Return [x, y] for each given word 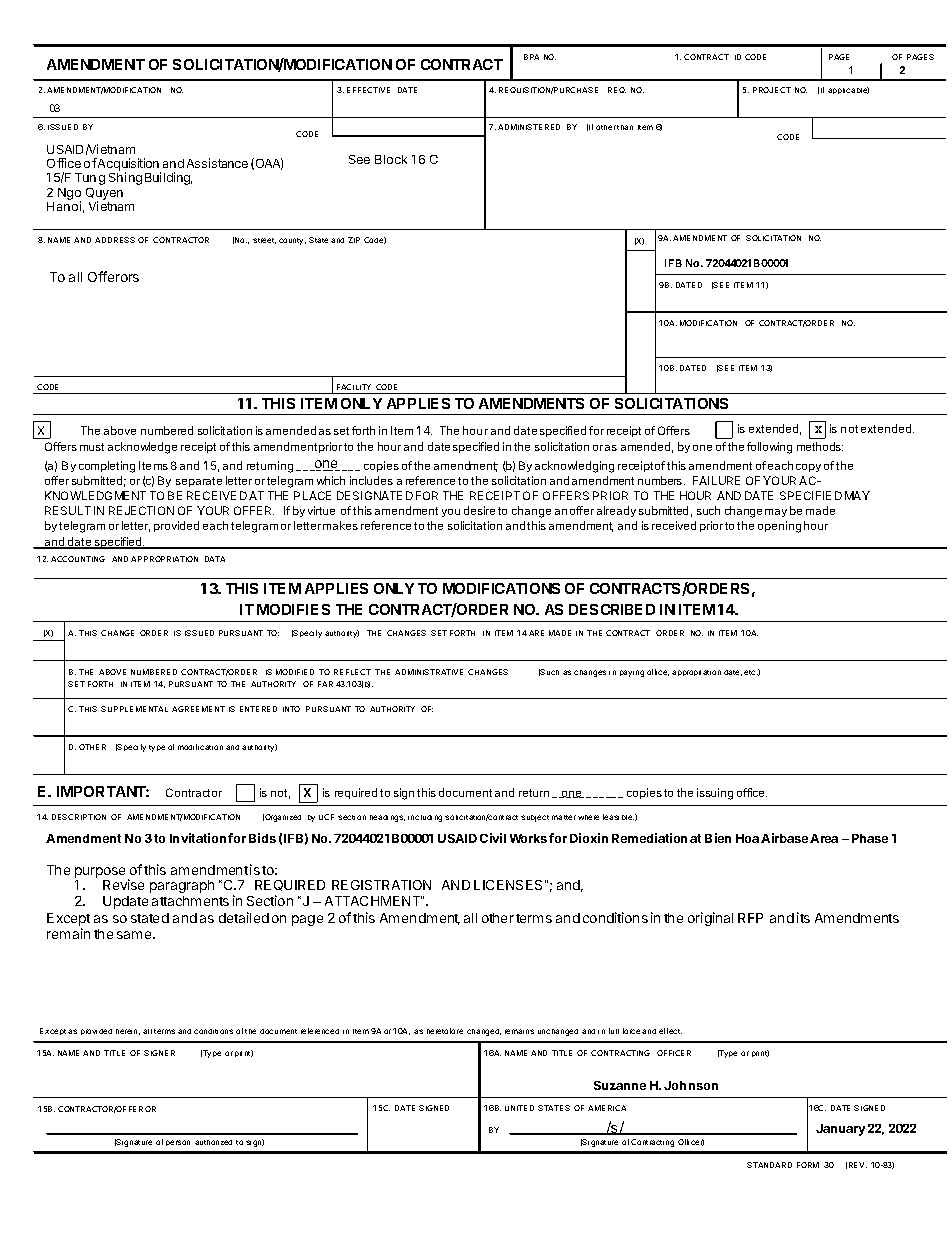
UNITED [519, 1108]
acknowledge [142, 448]
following [769, 448]
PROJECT [772, 90]
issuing [715, 794]
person [178, 1143]
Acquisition [128, 165]
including [425, 818]
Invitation [198, 838]
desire [479, 510]
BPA [531, 57]
